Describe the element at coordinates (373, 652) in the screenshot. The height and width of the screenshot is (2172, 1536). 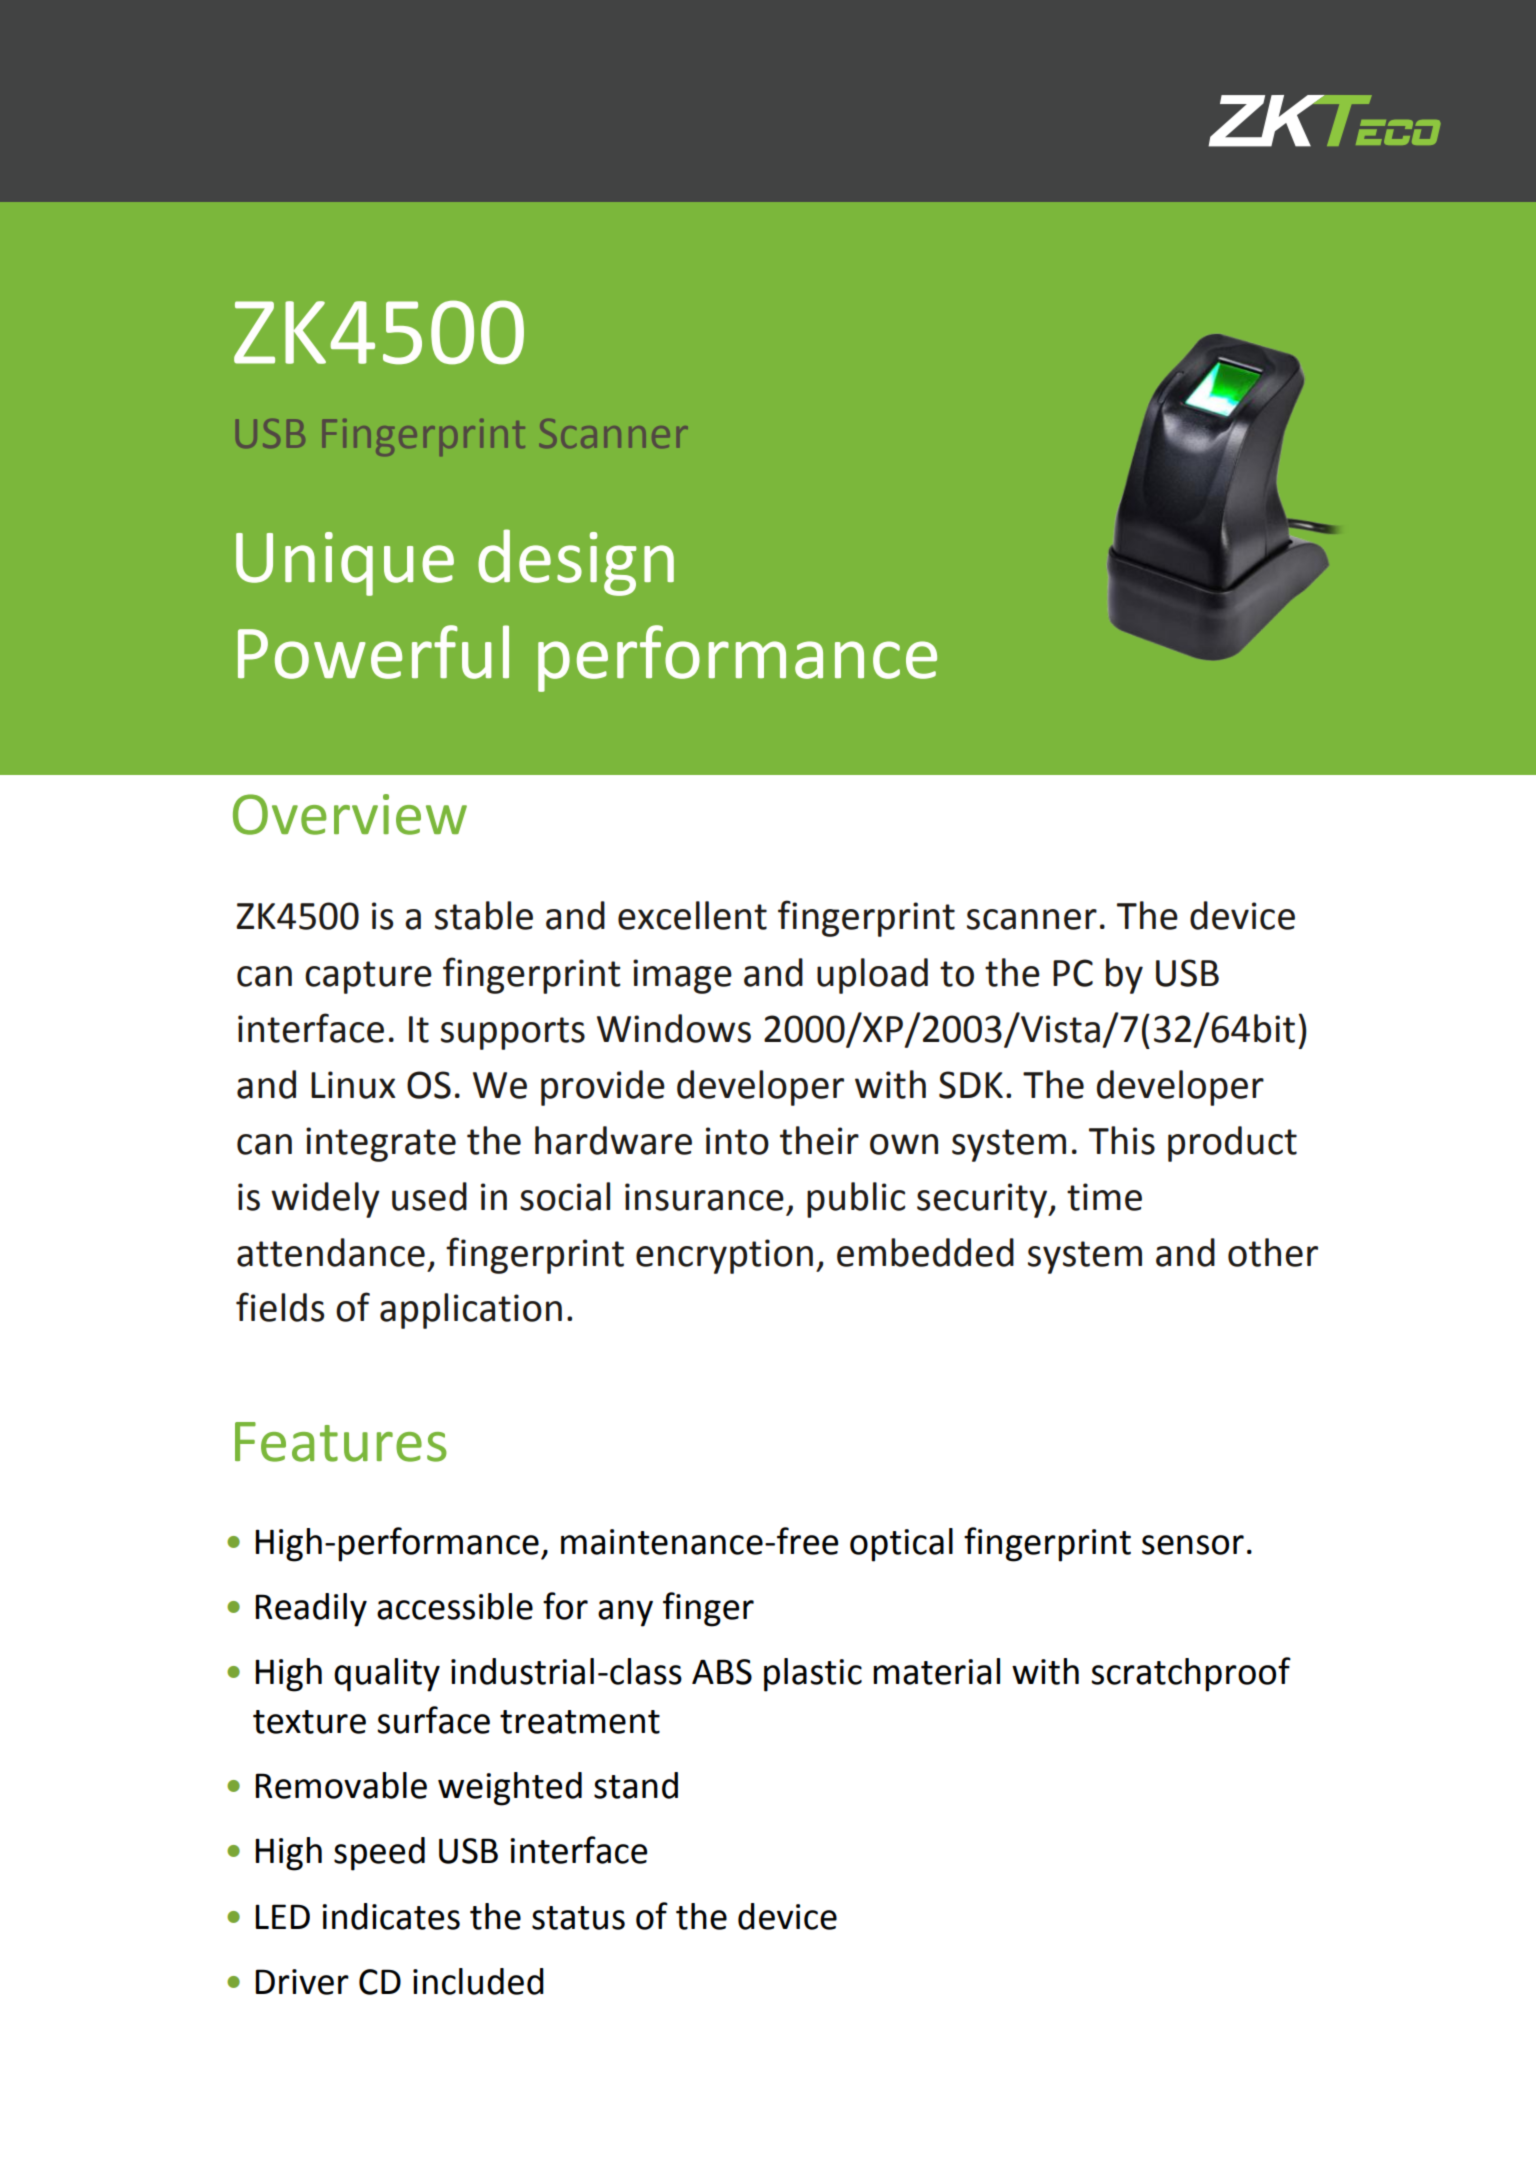
I see `Powerful` at that location.
